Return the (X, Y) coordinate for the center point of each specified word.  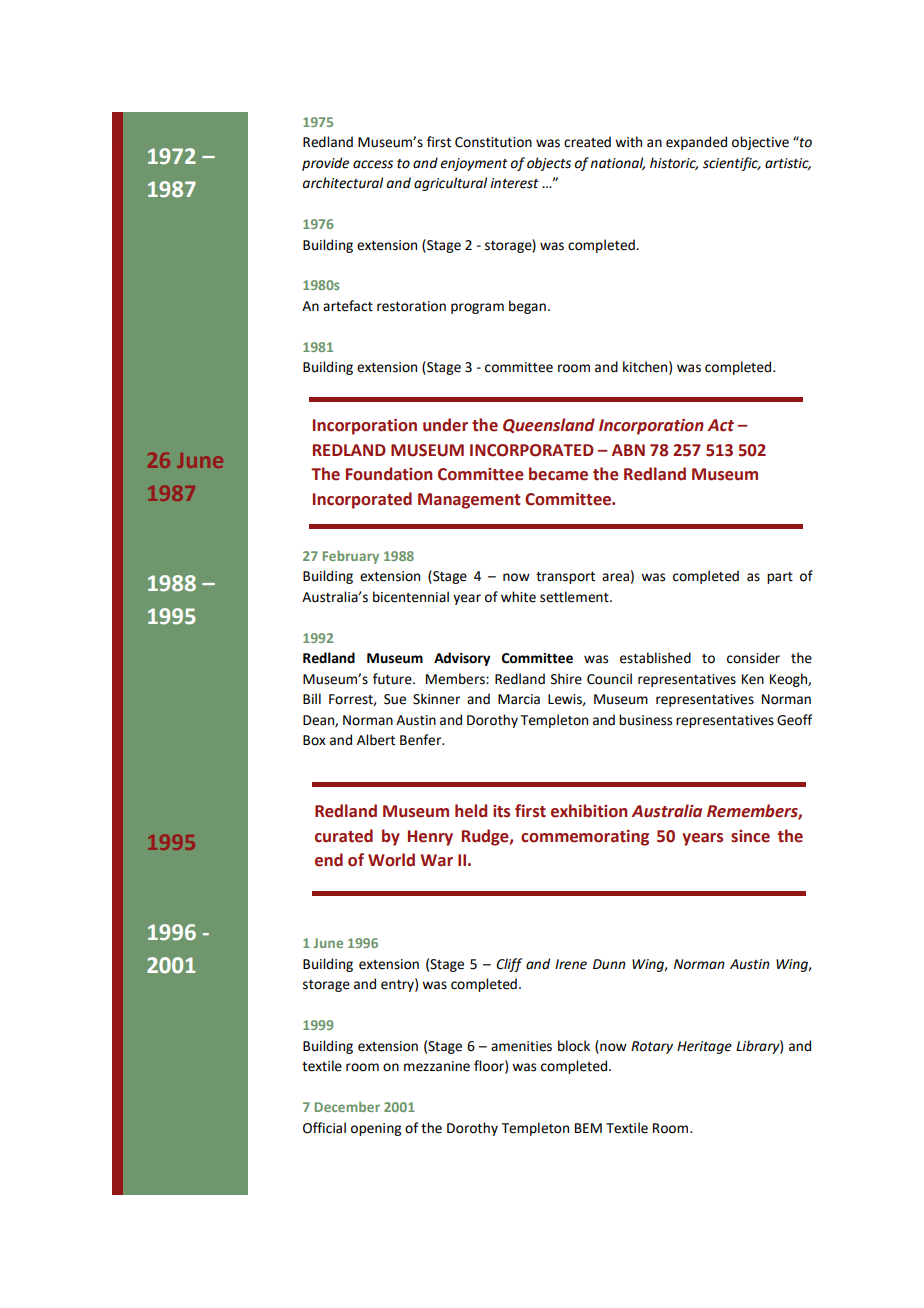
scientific (732, 164)
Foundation (389, 474)
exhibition (589, 811)
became (558, 474)
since (750, 836)
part (780, 578)
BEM (588, 1128)
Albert (376, 740)
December (347, 1106)
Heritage (704, 1047)
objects (549, 164)
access (373, 164)
